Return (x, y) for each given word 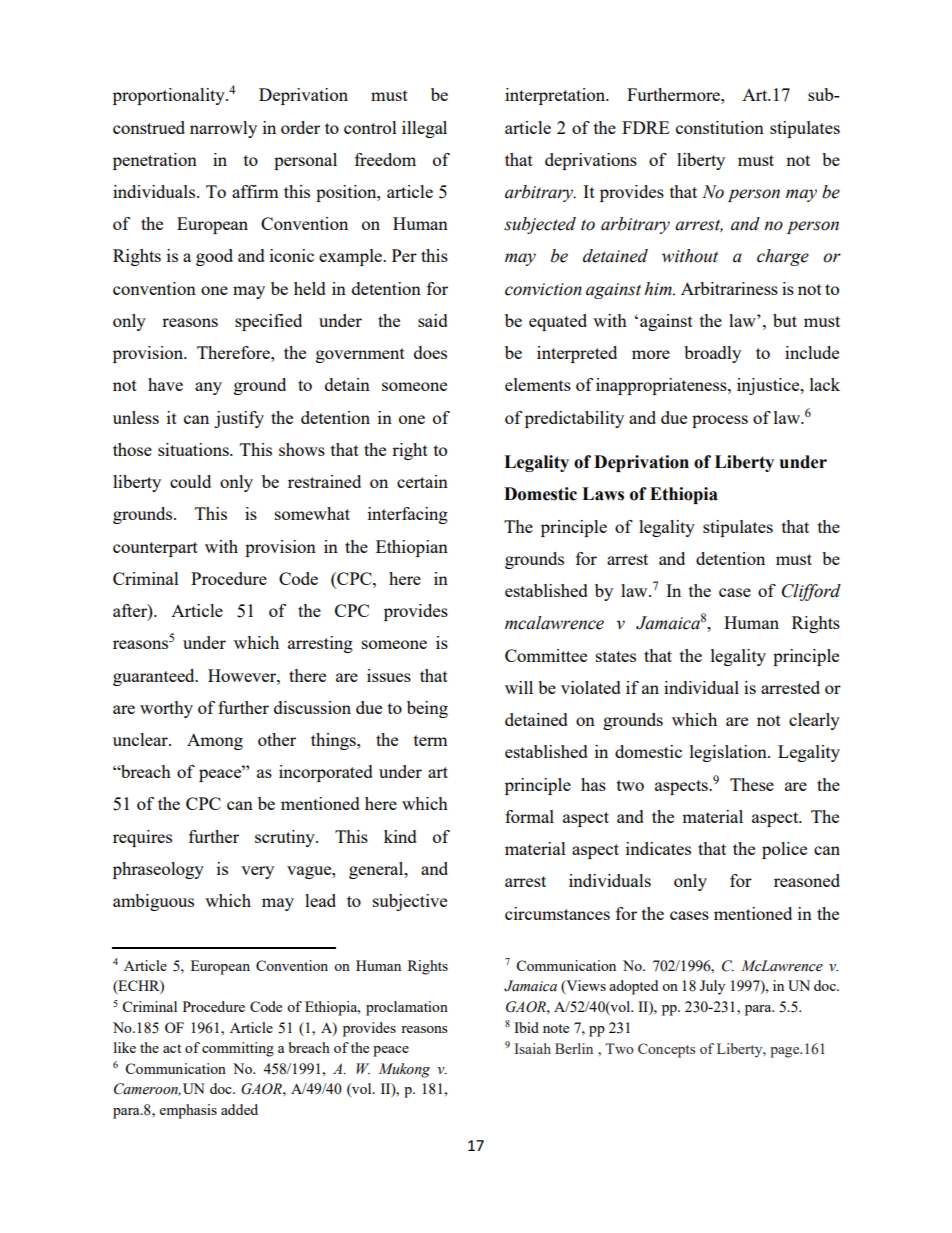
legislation (729, 753)
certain (422, 481)
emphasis (188, 1111)
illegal (424, 129)
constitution (720, 127)
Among (215, 741)
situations (194, 449)
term (431, 740)
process (720, 421)
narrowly (223, 129)
